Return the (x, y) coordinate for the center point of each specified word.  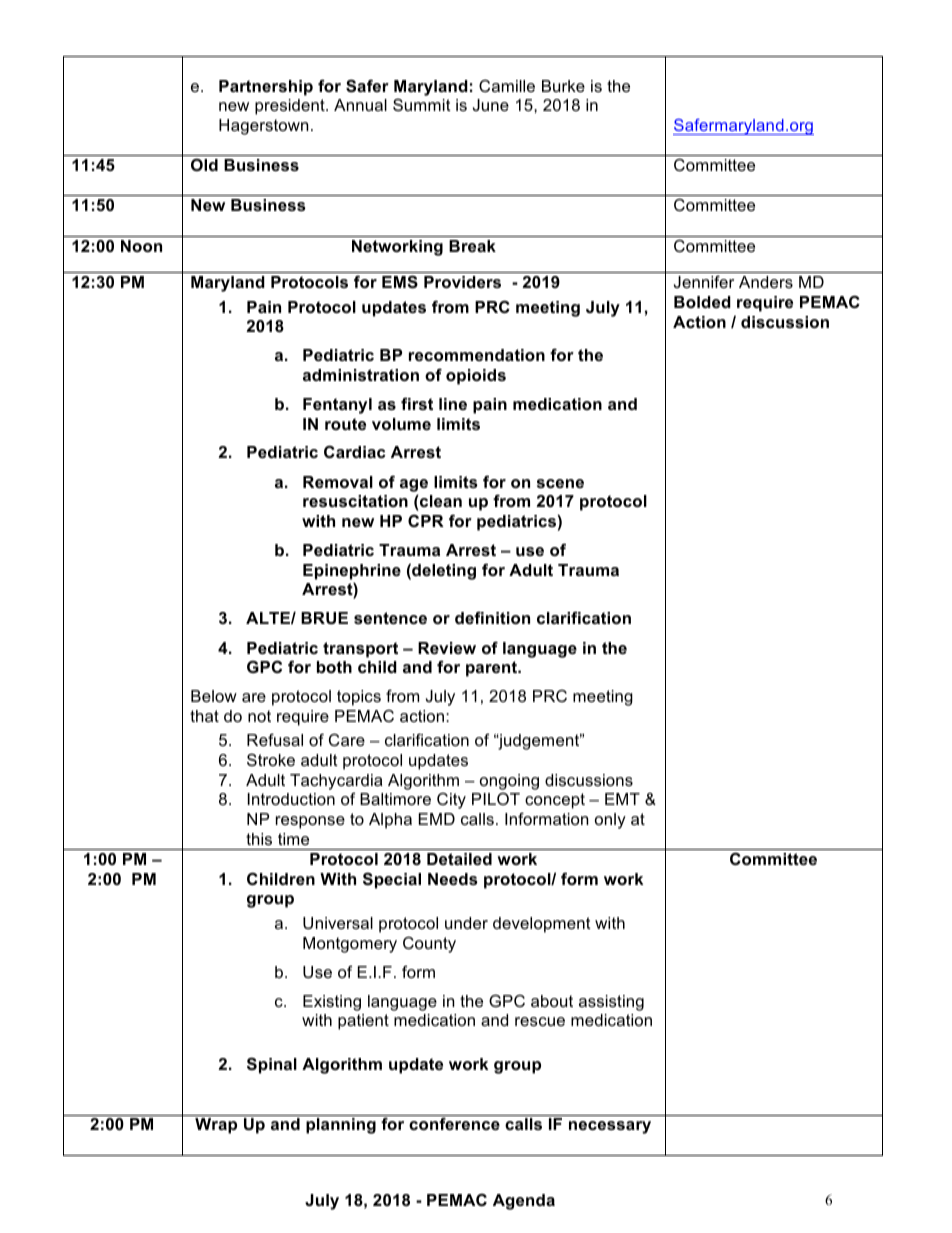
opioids (476, 377)
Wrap (216, 1126)
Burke (563, 86)
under (466, 923)
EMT (622, 799)
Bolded (702, 302)
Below (214, 696)
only (610, 821)
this (259, 839)
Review (447, 648)
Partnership (266, 88)
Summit (422, 104)
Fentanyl (337, 406)
